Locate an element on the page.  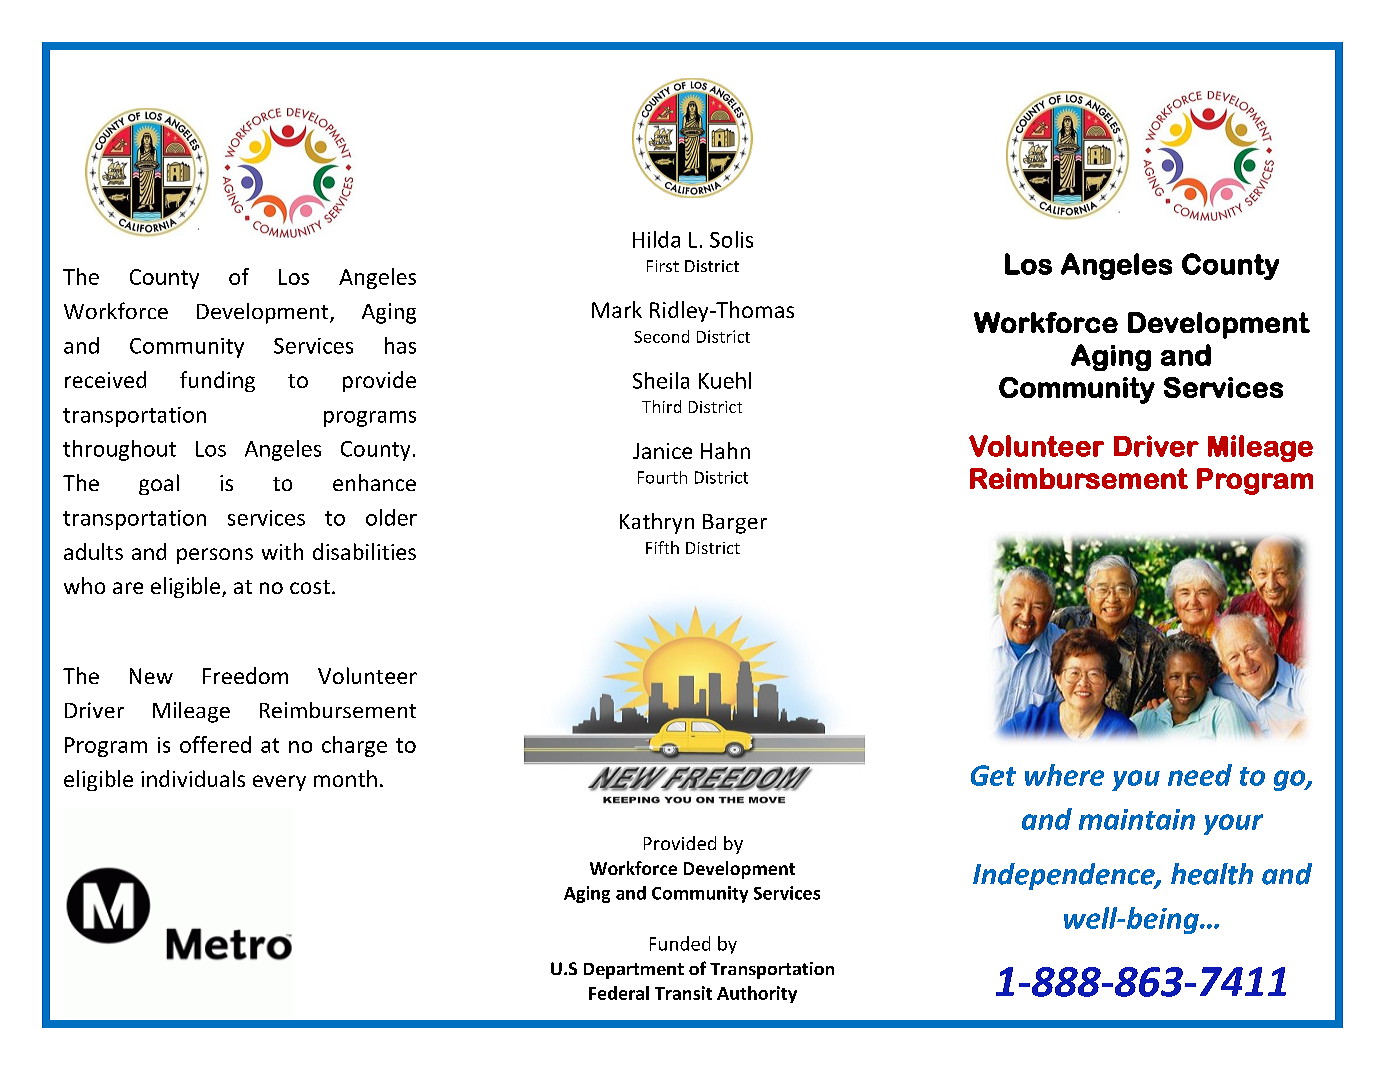
Department is located at coordinates (634, 971).
